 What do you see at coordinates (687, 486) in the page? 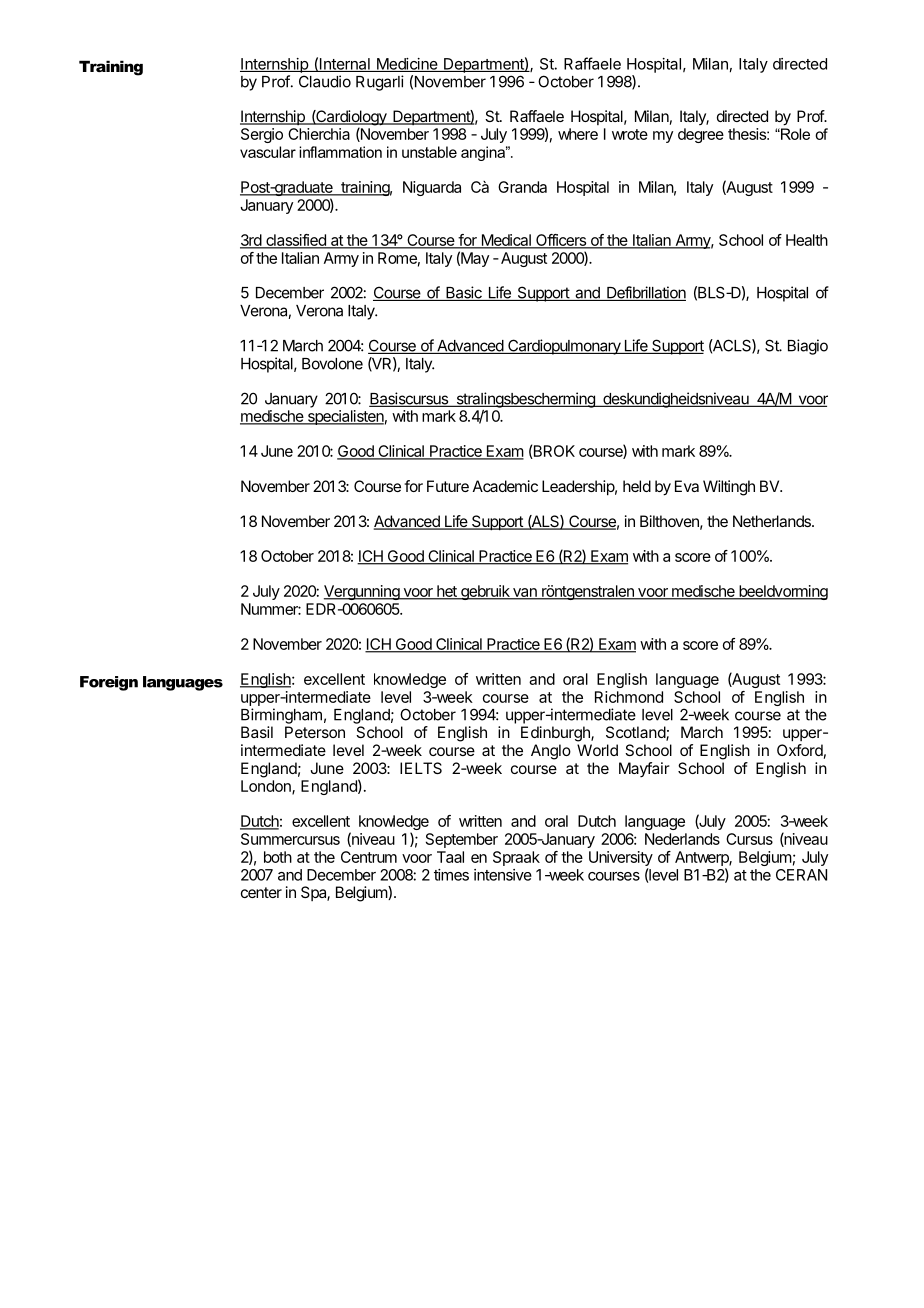
I see `Eva` at bounding box center [687, 486].
